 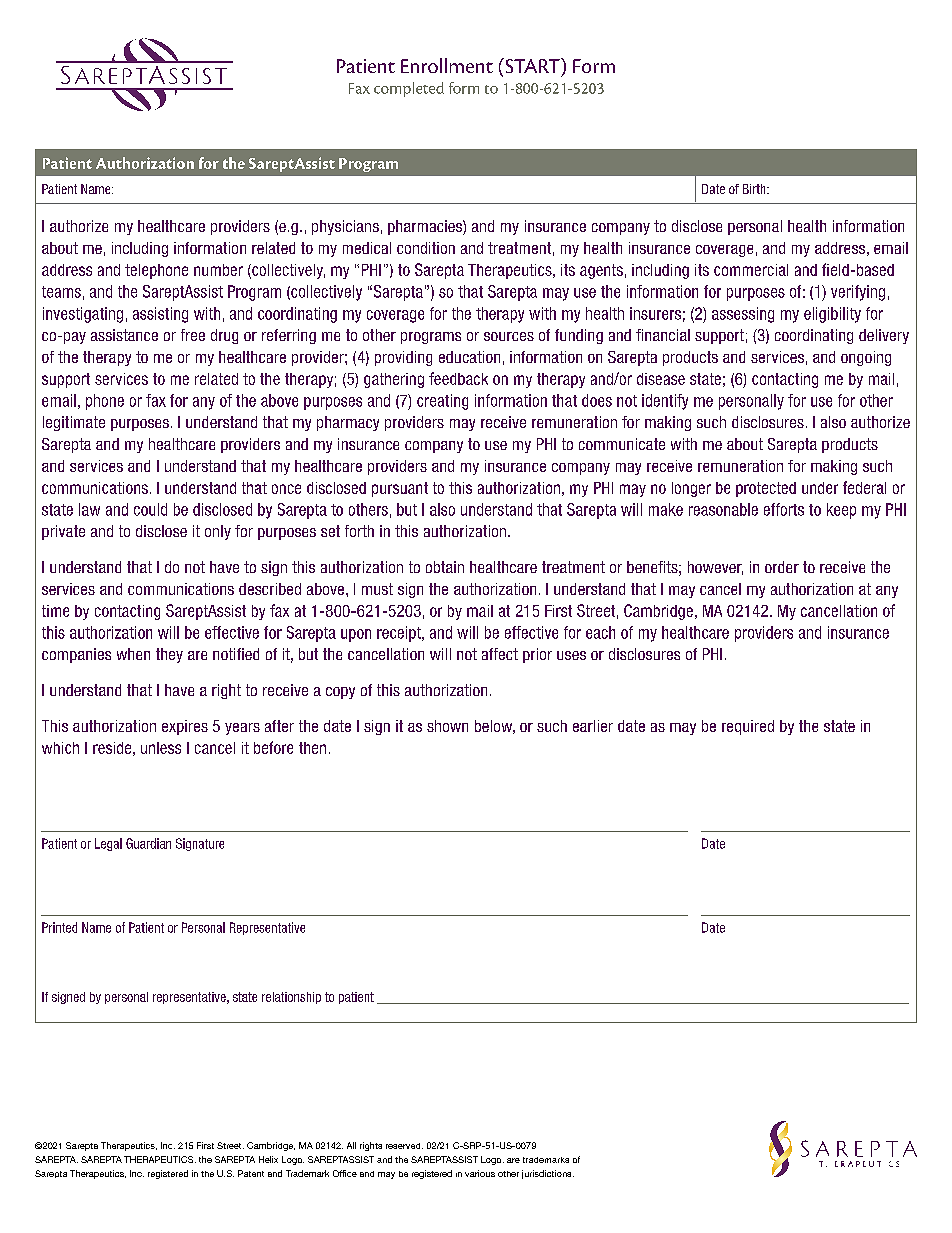 What do you see at coordinates (409, 89) in the screenshot?
I see `completed` at bounding box center [409, 89].
